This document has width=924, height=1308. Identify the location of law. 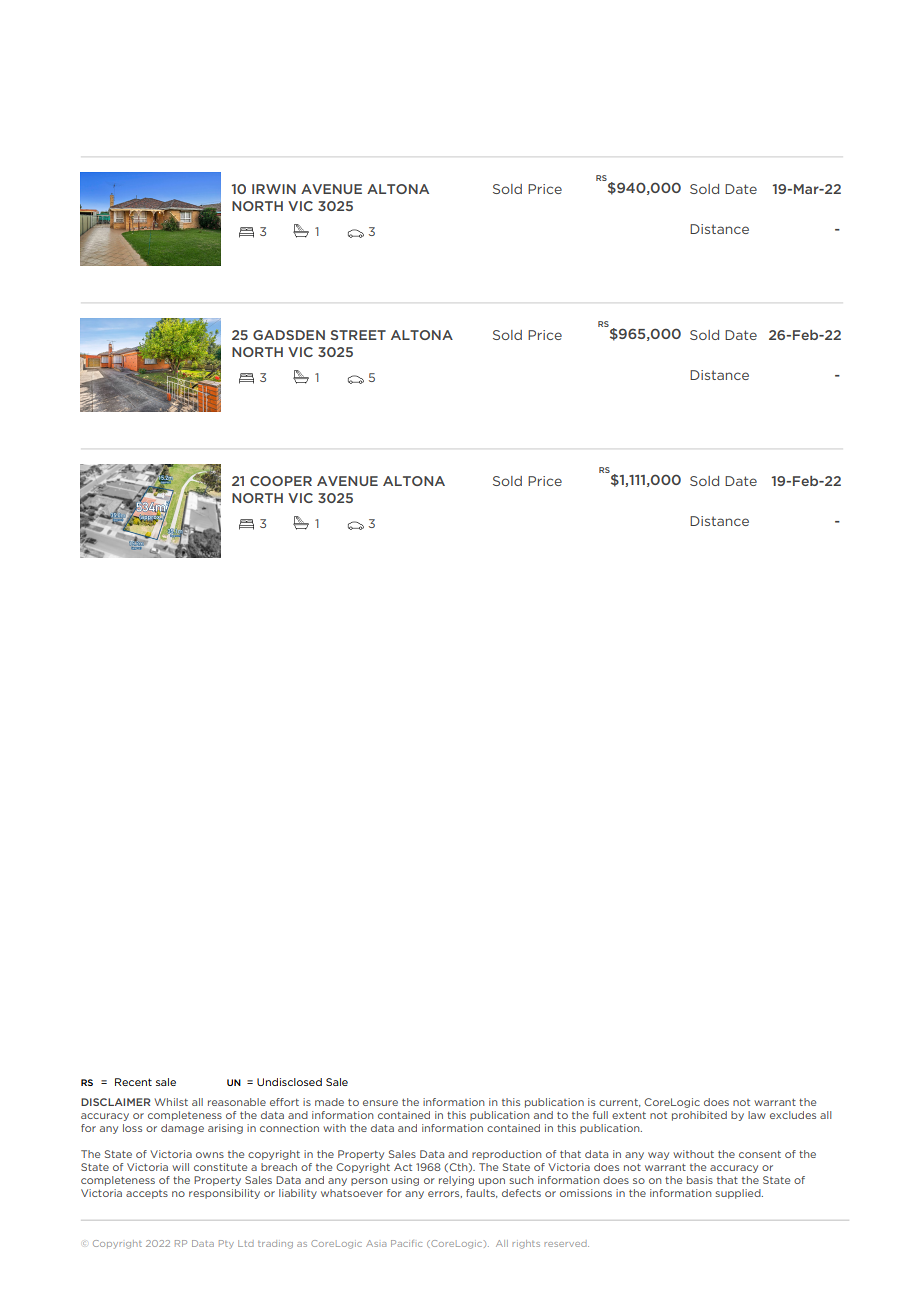
(757, 1115).
